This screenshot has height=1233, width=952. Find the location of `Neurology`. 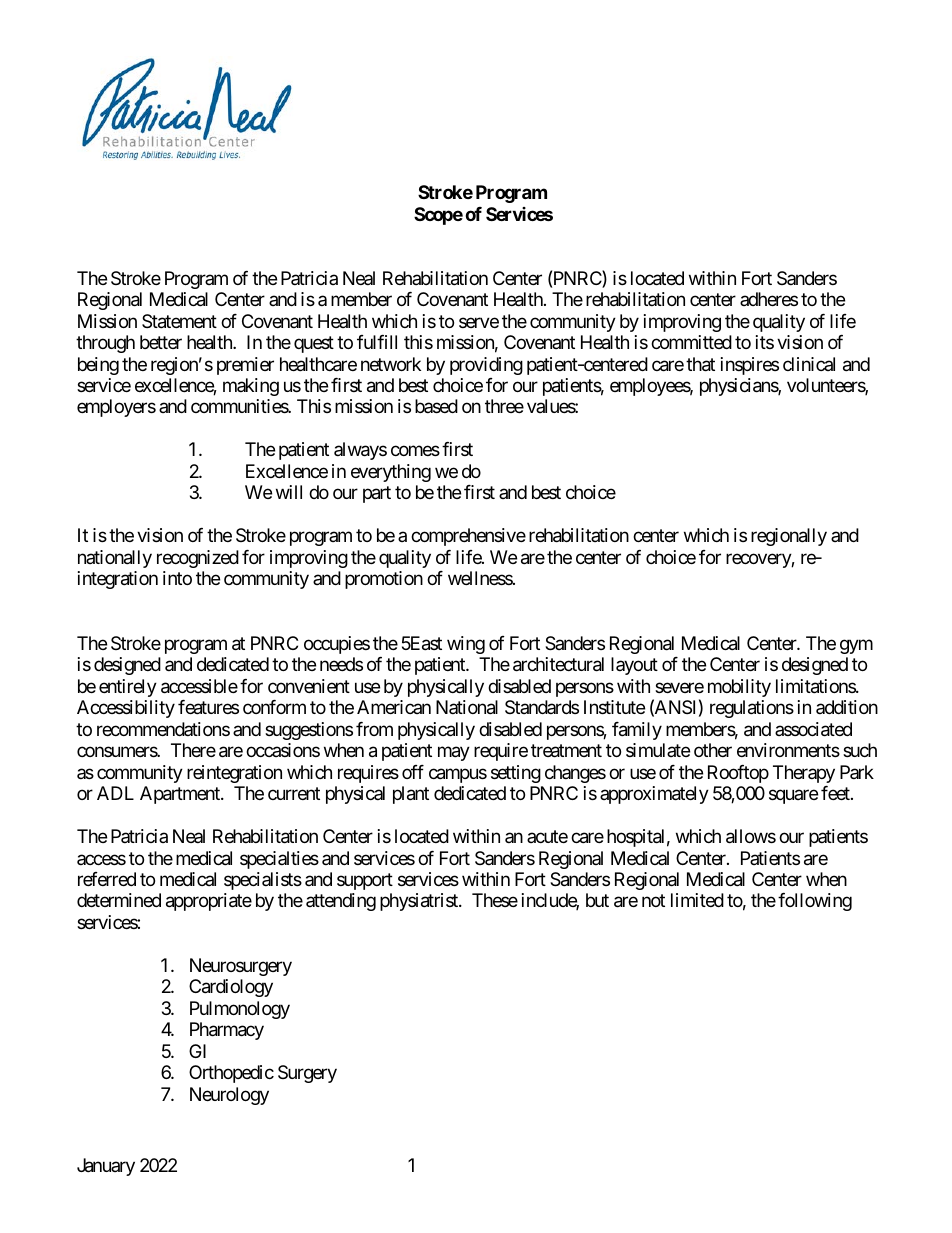

Neurology is located at coordinates (229, 1096).
